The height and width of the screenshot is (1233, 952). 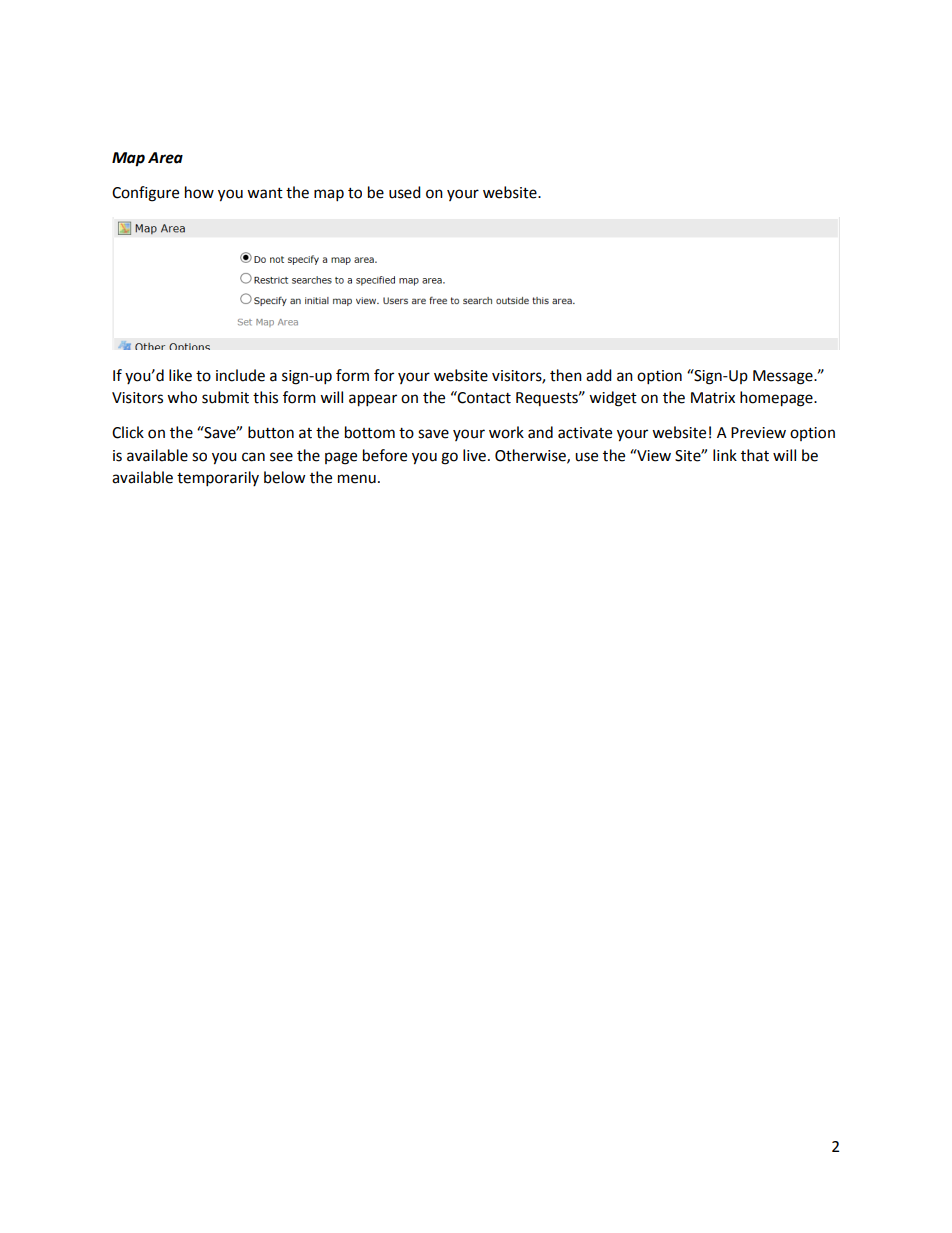 What do you see at coordinates (225, 397) in the screenshot?
I see `submit` at bounding box center [225, 397].
